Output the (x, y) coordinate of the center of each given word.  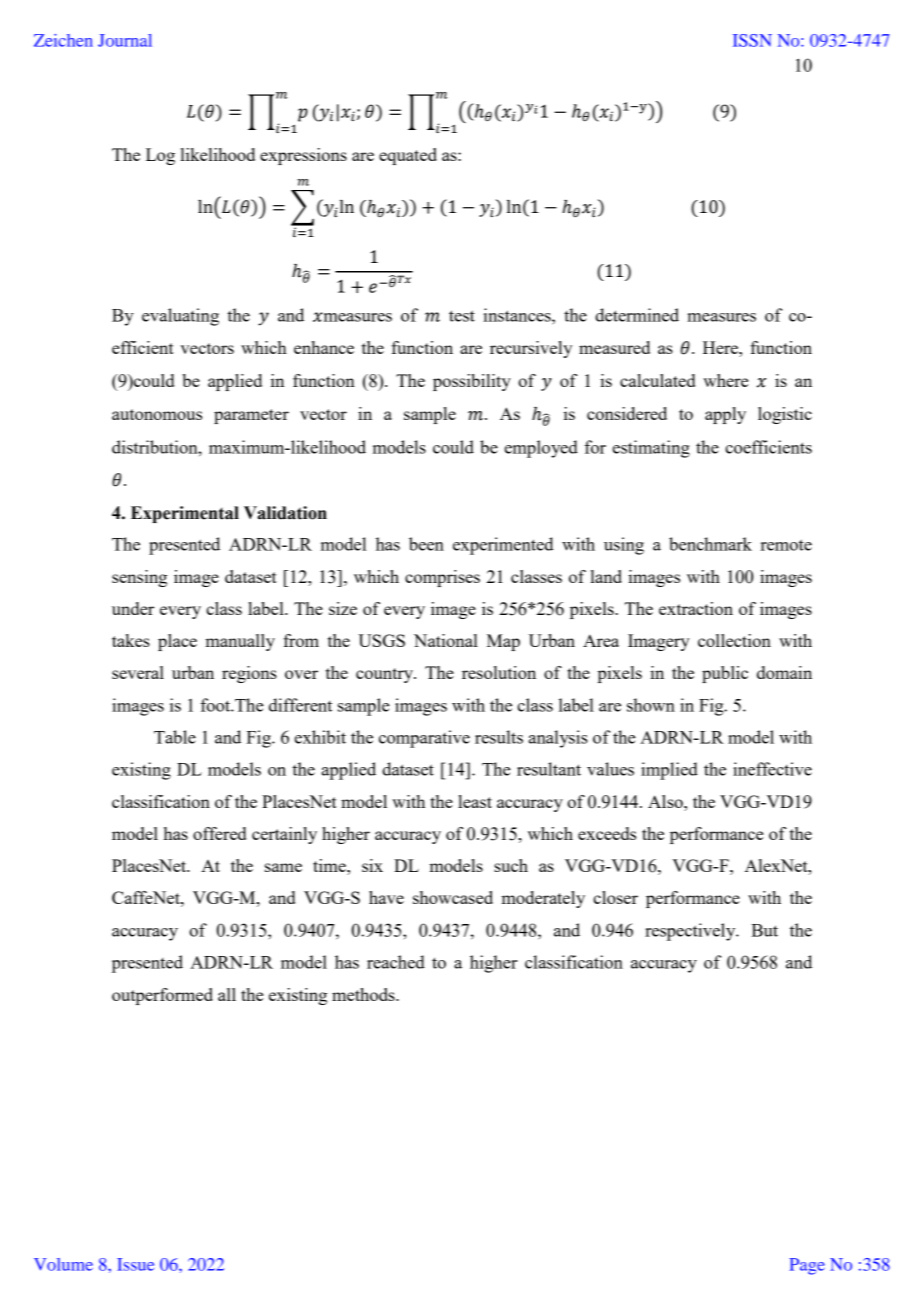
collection (734, 640)
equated (408, 156)
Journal (125, 40)
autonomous (157, 414)
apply (725, 415)
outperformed (162, 996)
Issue (135, 1264)
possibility (472, 382)
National (446, 640)
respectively (691, 932)
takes (131, 640)
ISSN (752, 40)
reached (396, 962)
